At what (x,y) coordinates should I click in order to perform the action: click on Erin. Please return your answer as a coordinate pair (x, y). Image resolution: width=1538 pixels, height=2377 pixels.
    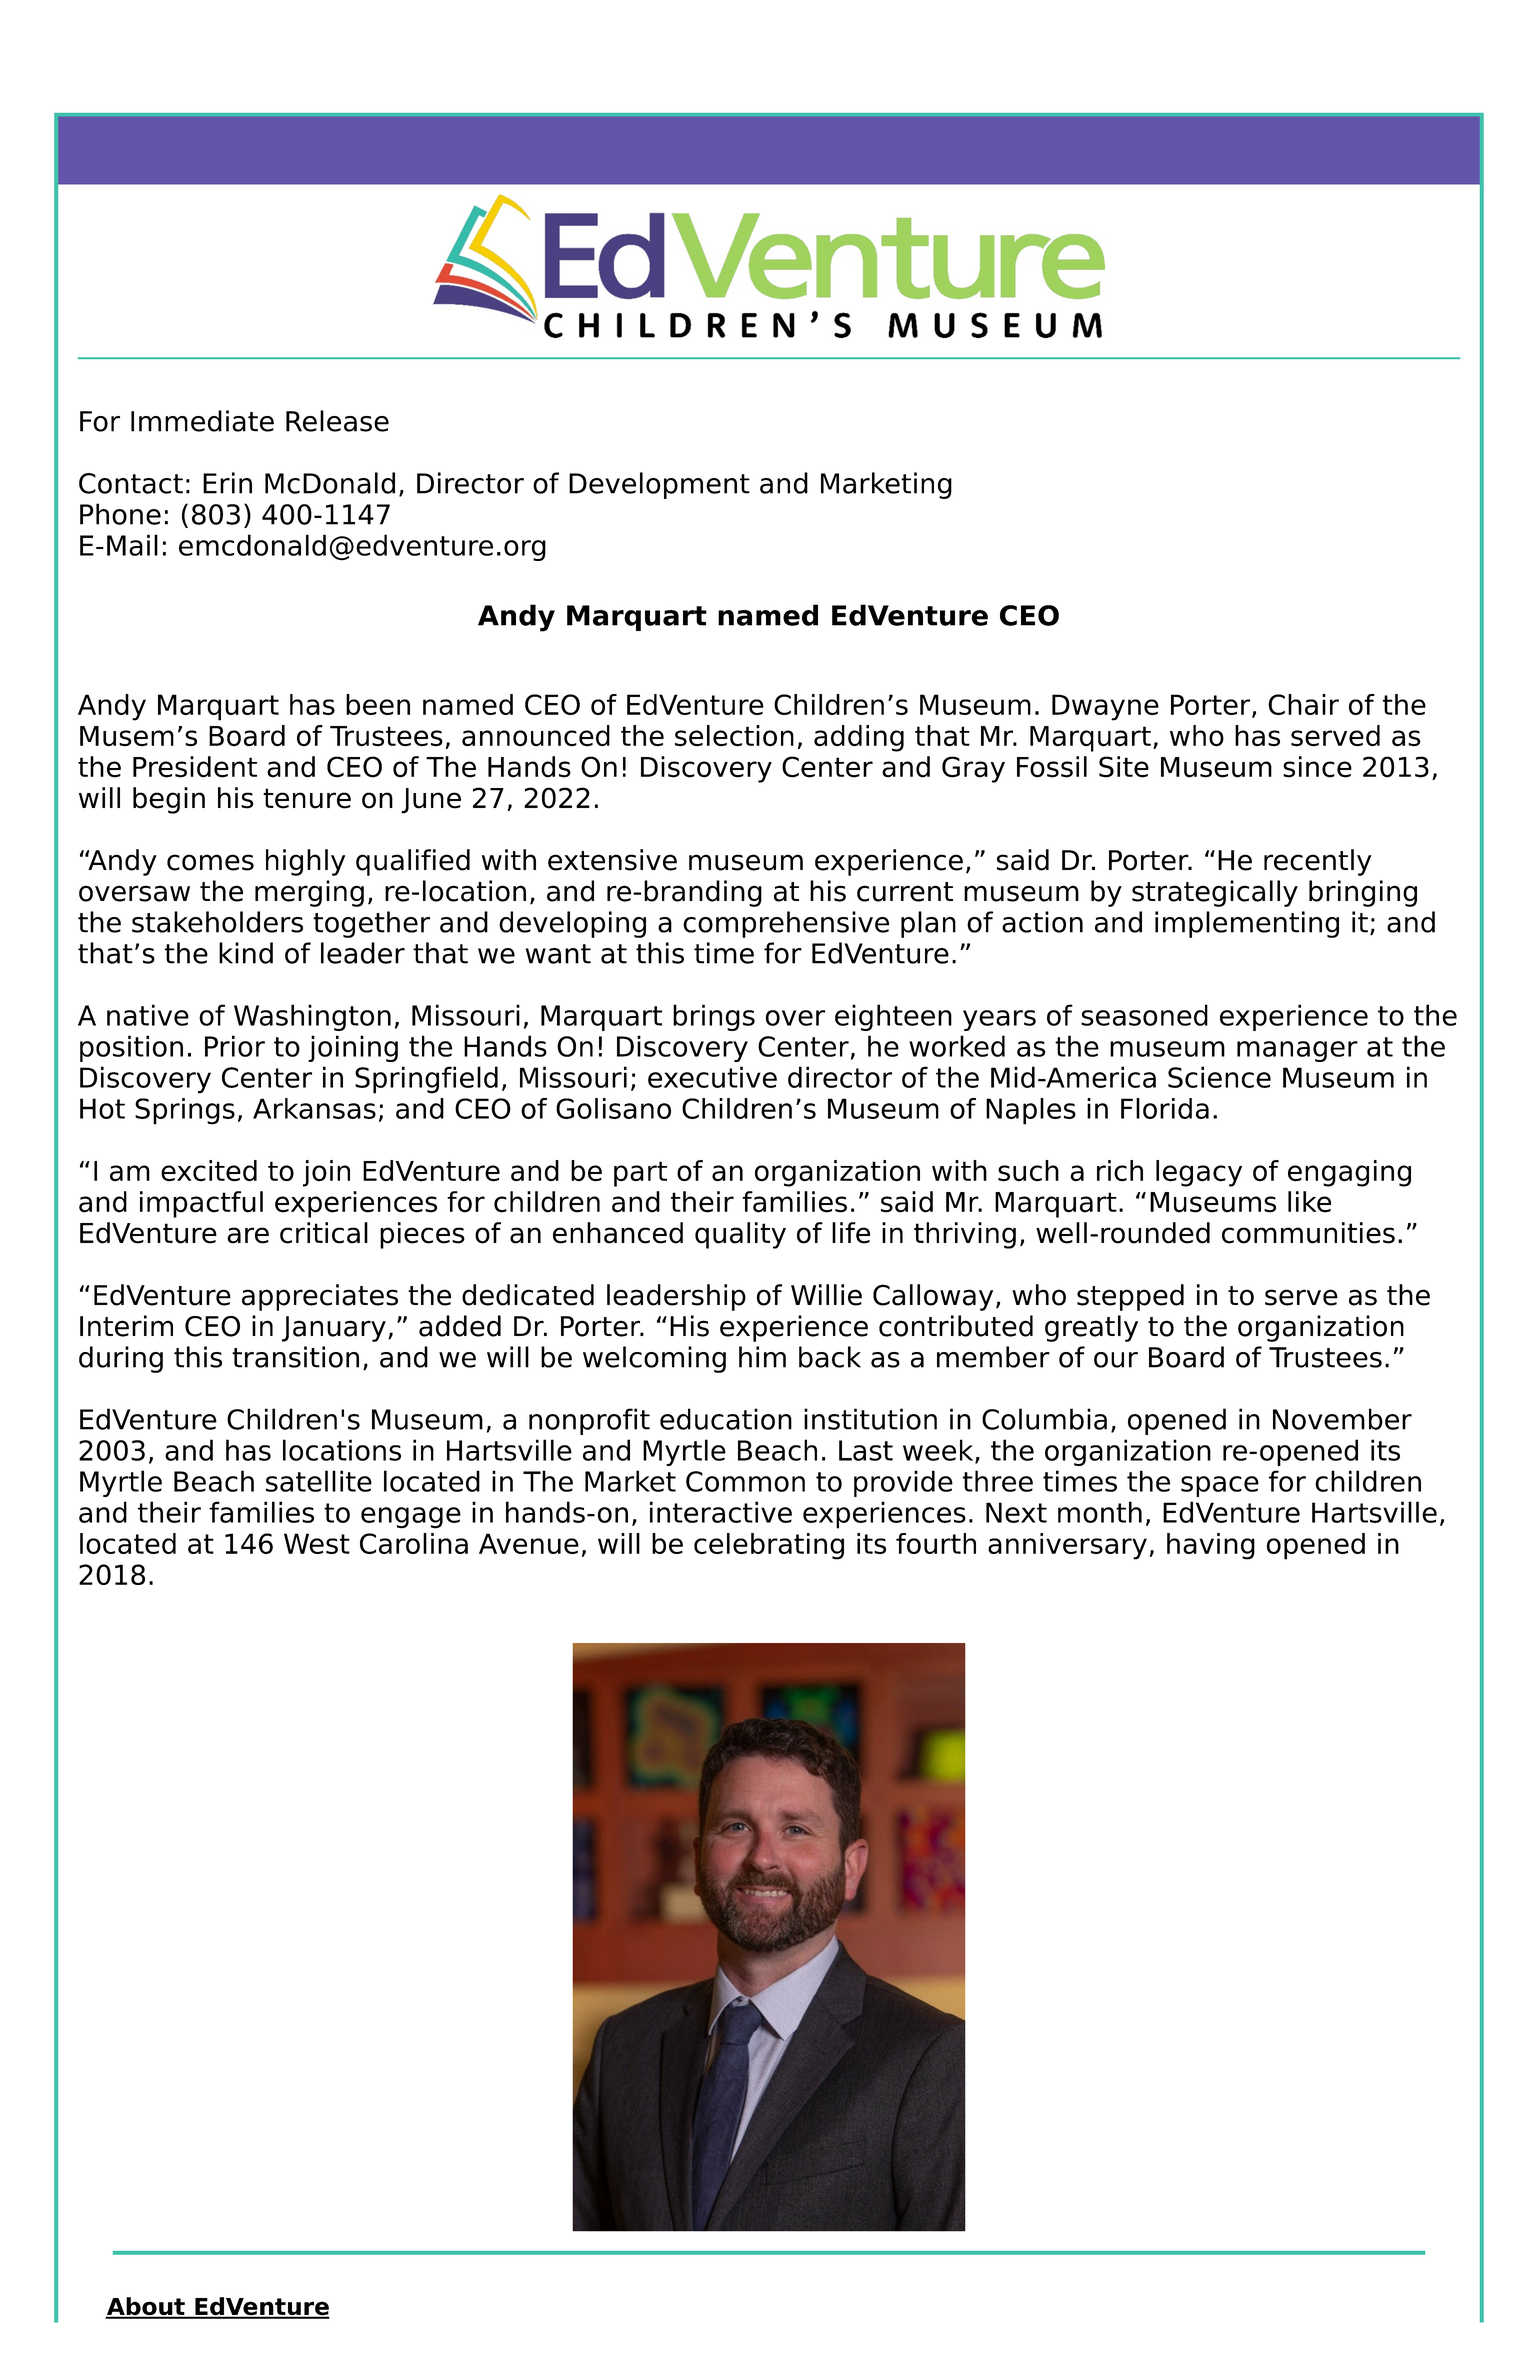
    Looking at the image, I should click on (227, 483).
